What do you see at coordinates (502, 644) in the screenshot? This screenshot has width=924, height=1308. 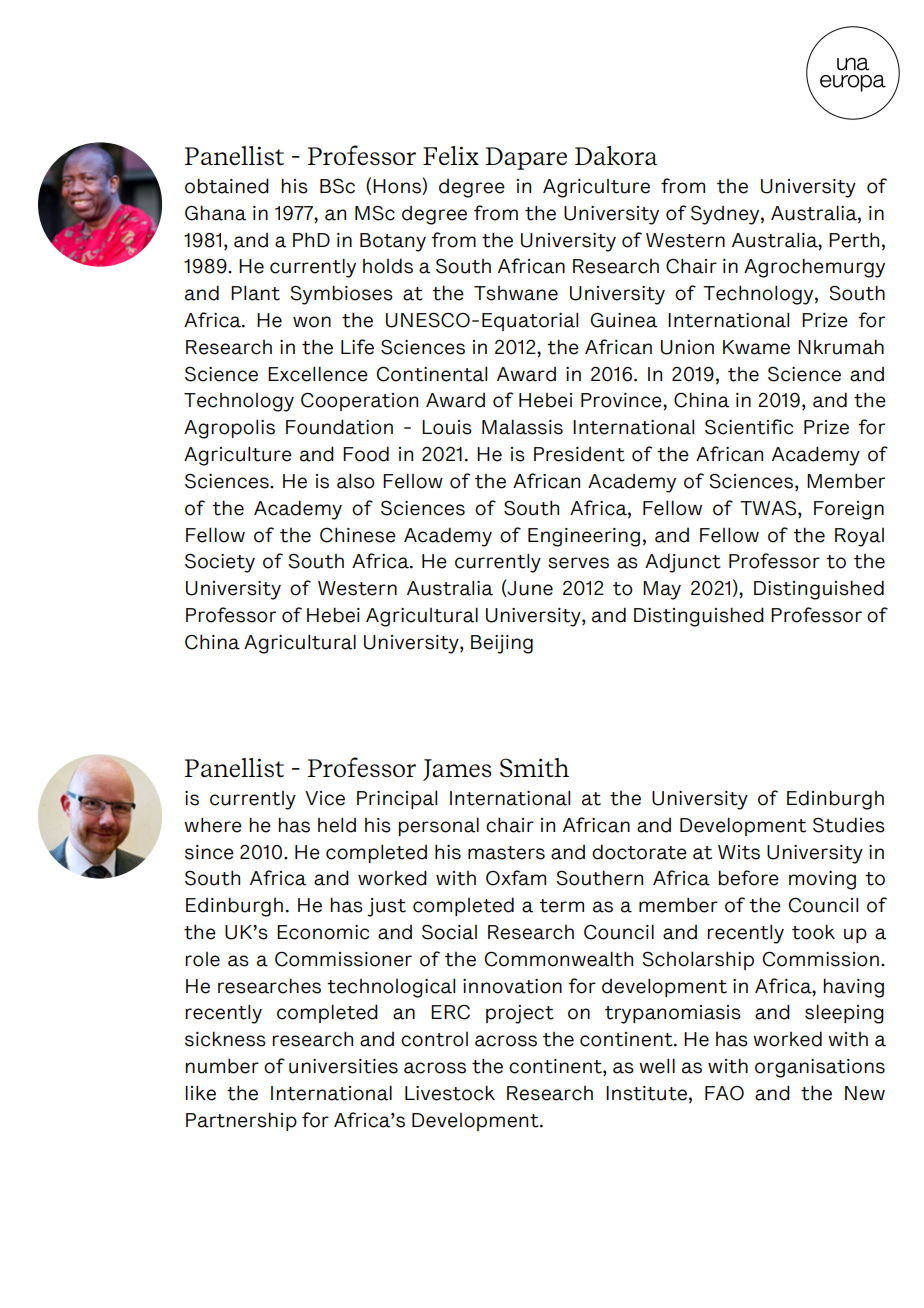 I see `Beijing` at bounding box center [502, 644].
